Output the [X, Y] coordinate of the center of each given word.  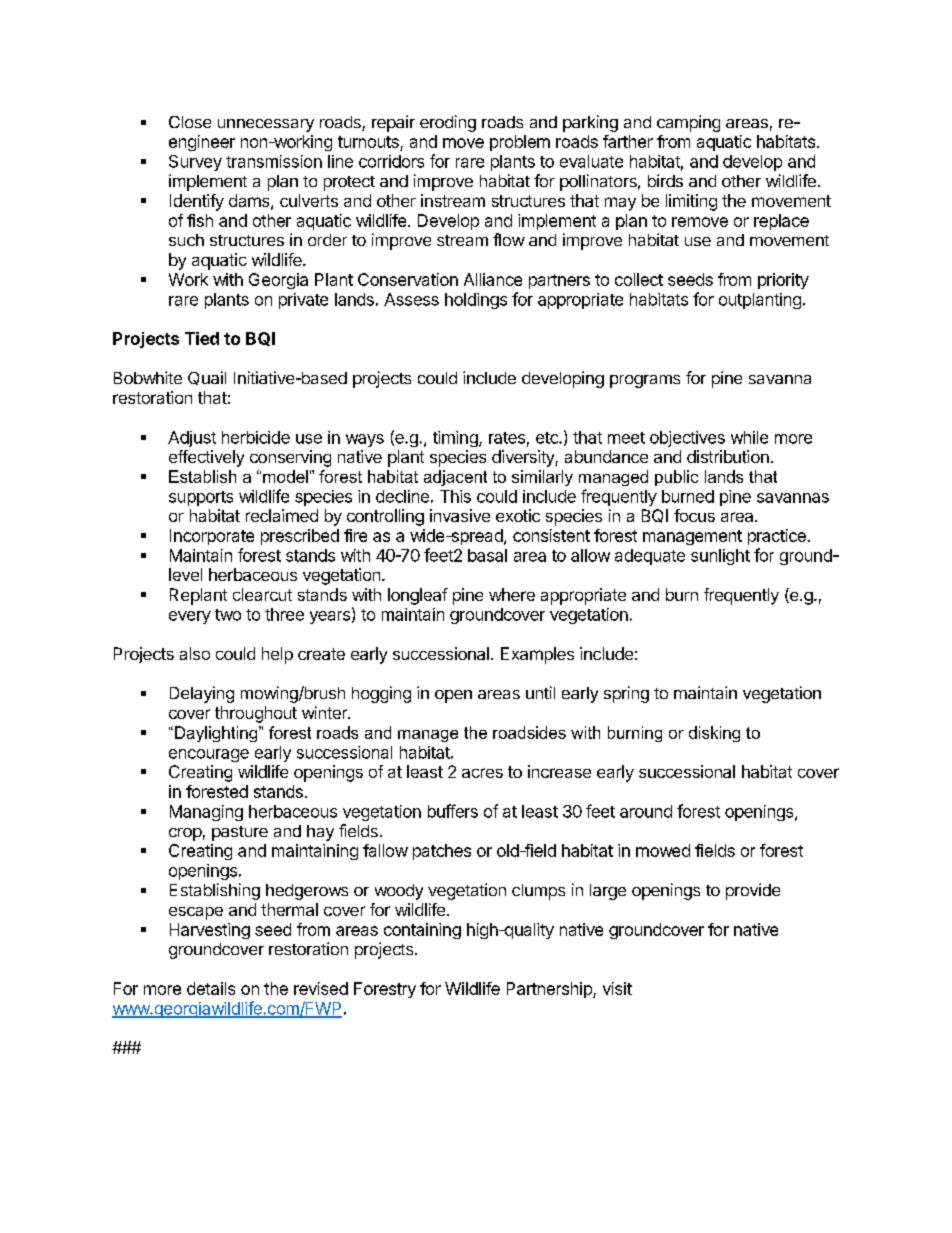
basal [487, 555]
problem [520, 143]
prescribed [300, 537]
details [211, 988]
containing [422, 931]
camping [688, 123]
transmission [274, 161]
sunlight [720, 557]
